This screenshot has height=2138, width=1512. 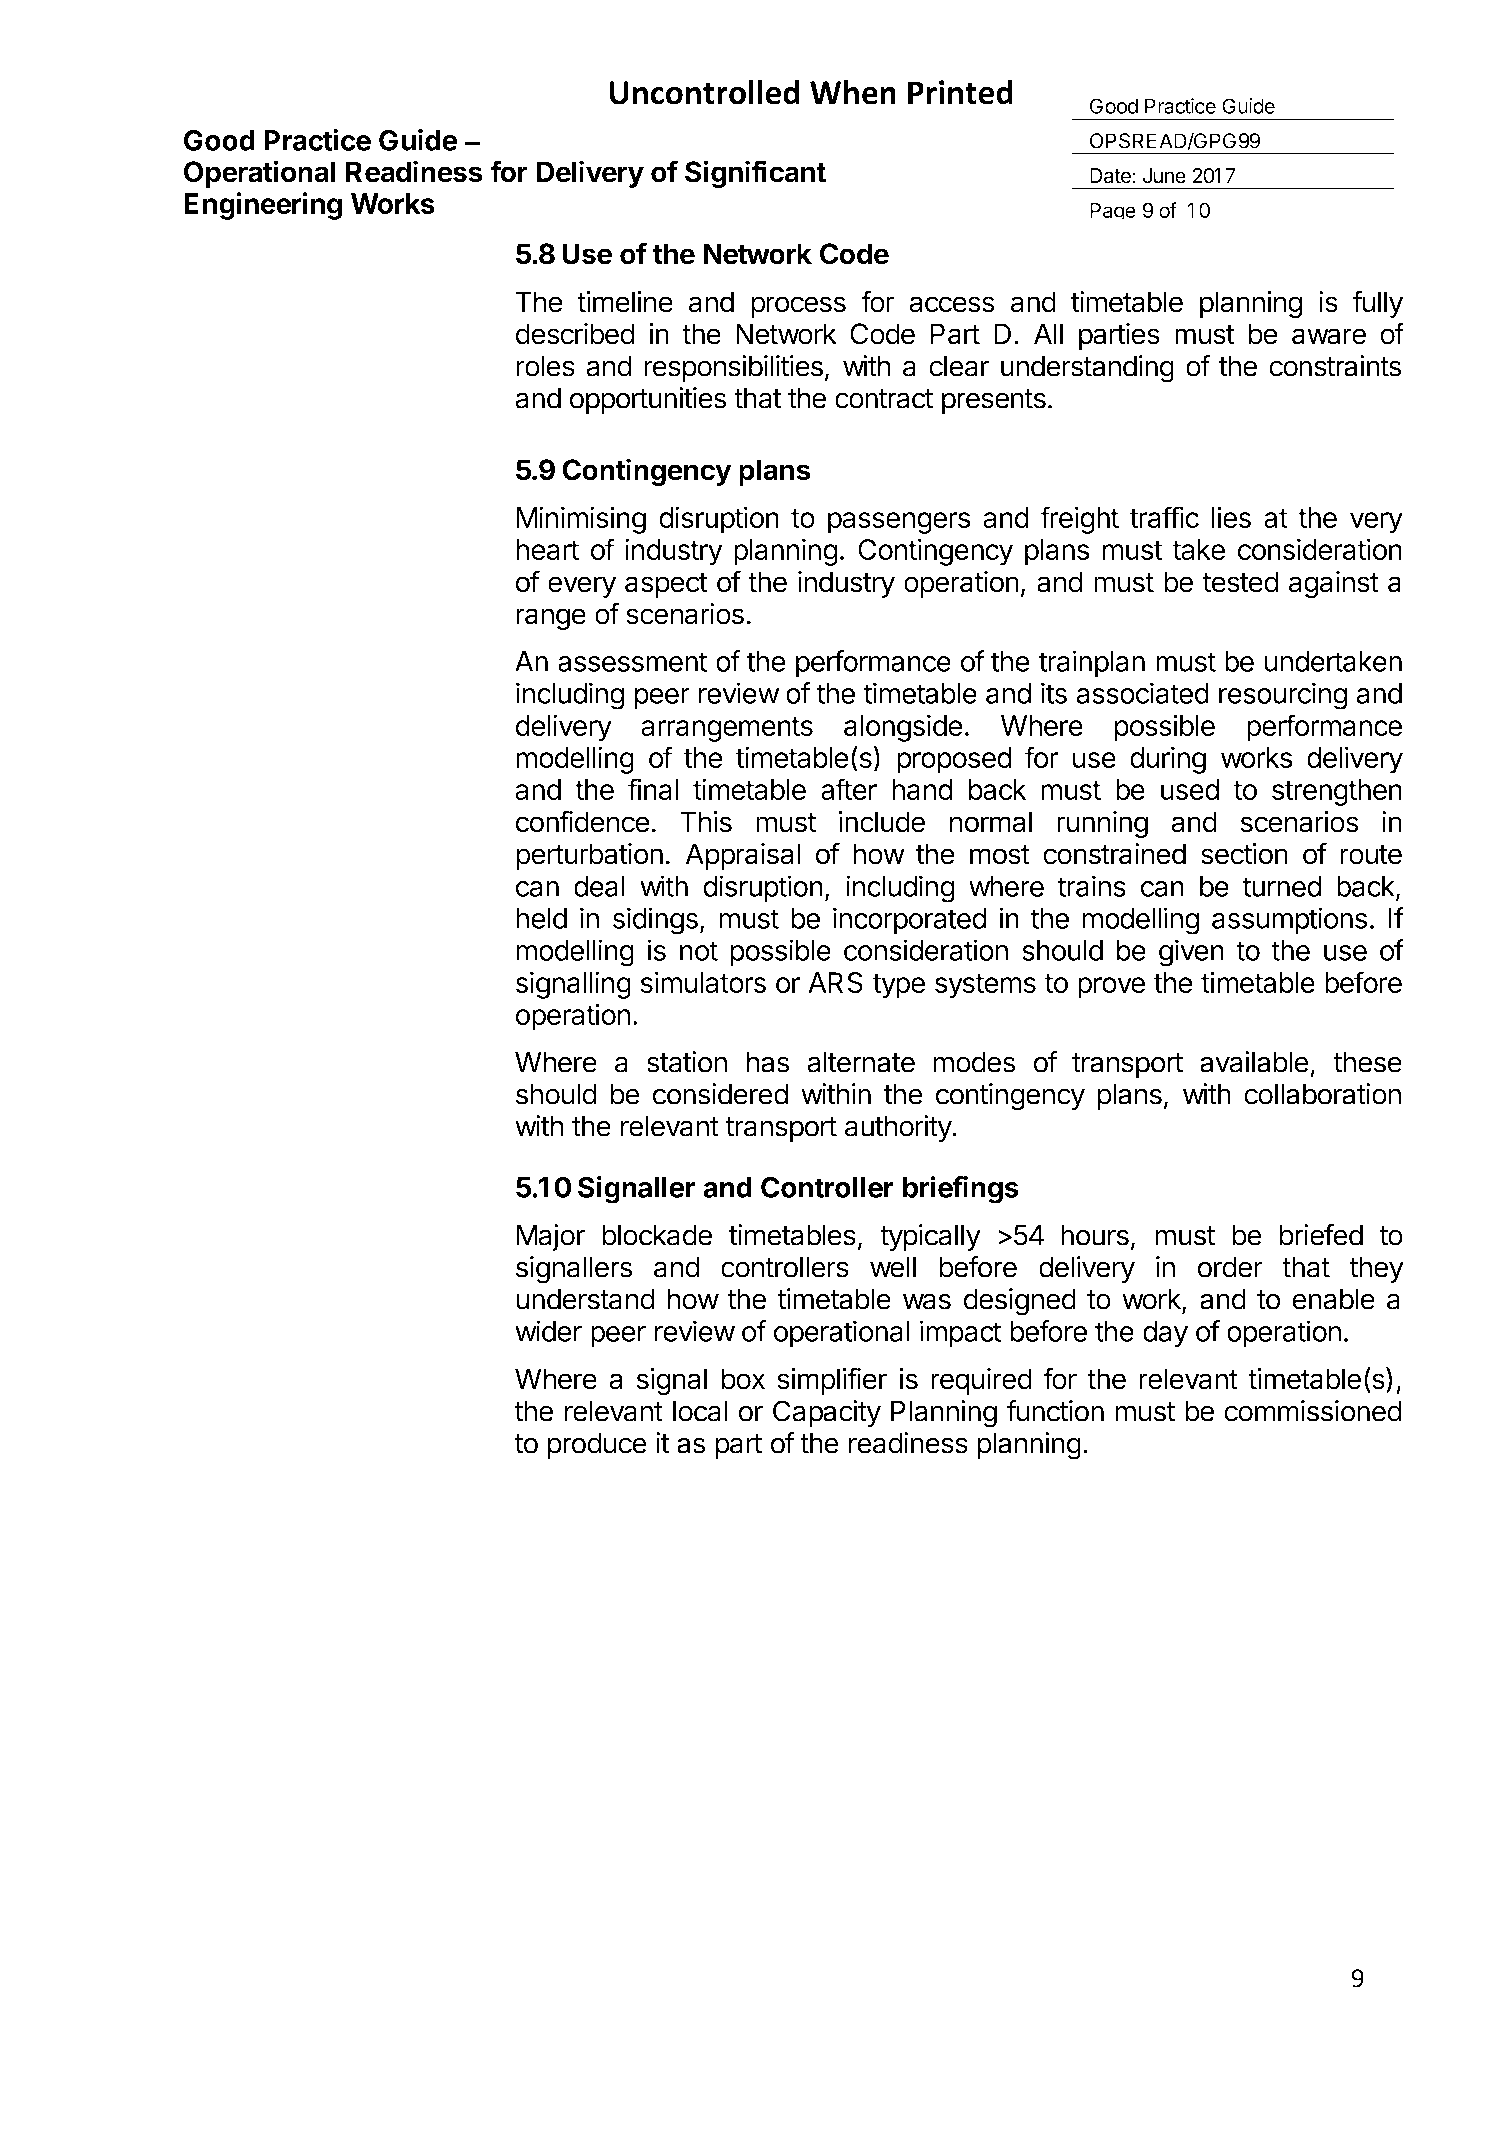 What do you see at coordinates (849, 789) in the screenshot?
I see `after` at bounding box center [849, 789].
